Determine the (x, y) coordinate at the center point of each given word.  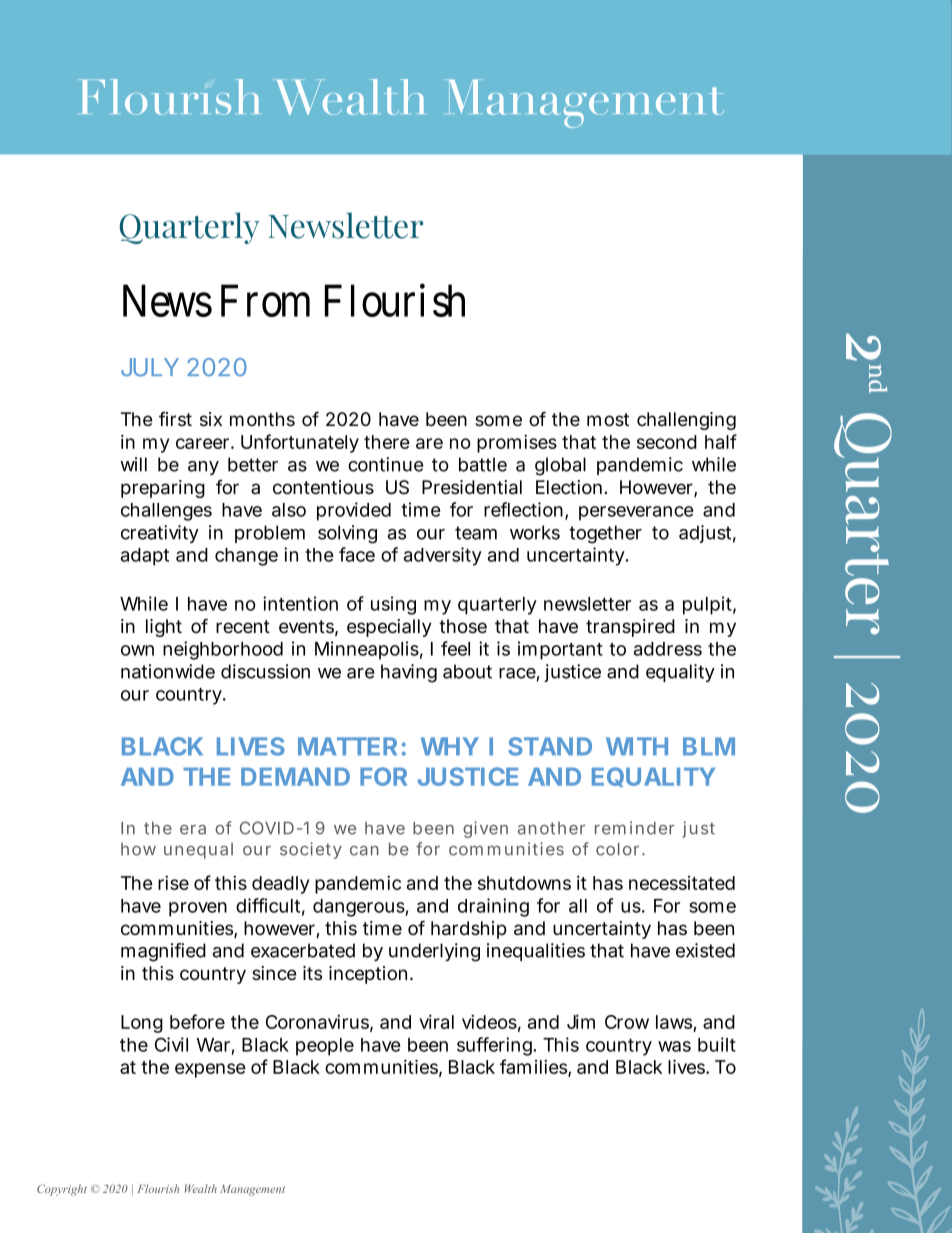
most (608, 420)
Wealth (201, 1188)
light (164, 628)
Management (252, 1190)
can (364, 851)
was (674, 1046)
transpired (630, 628)
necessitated (682, 883)
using (393, 605)
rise (173, 882)
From (265, 300)
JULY (150, 367)
